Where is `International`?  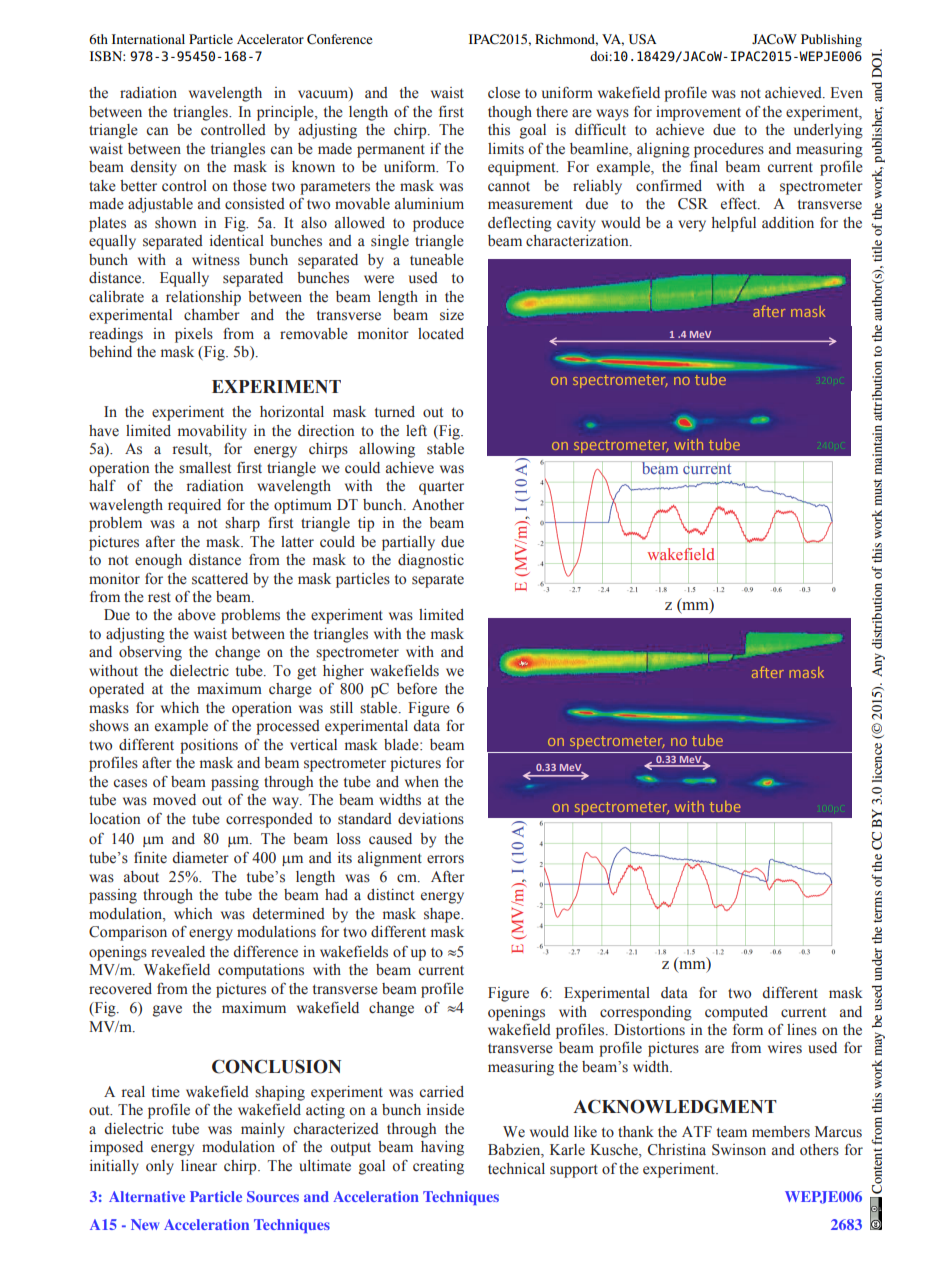 International is located at coordinates (148, 39).
